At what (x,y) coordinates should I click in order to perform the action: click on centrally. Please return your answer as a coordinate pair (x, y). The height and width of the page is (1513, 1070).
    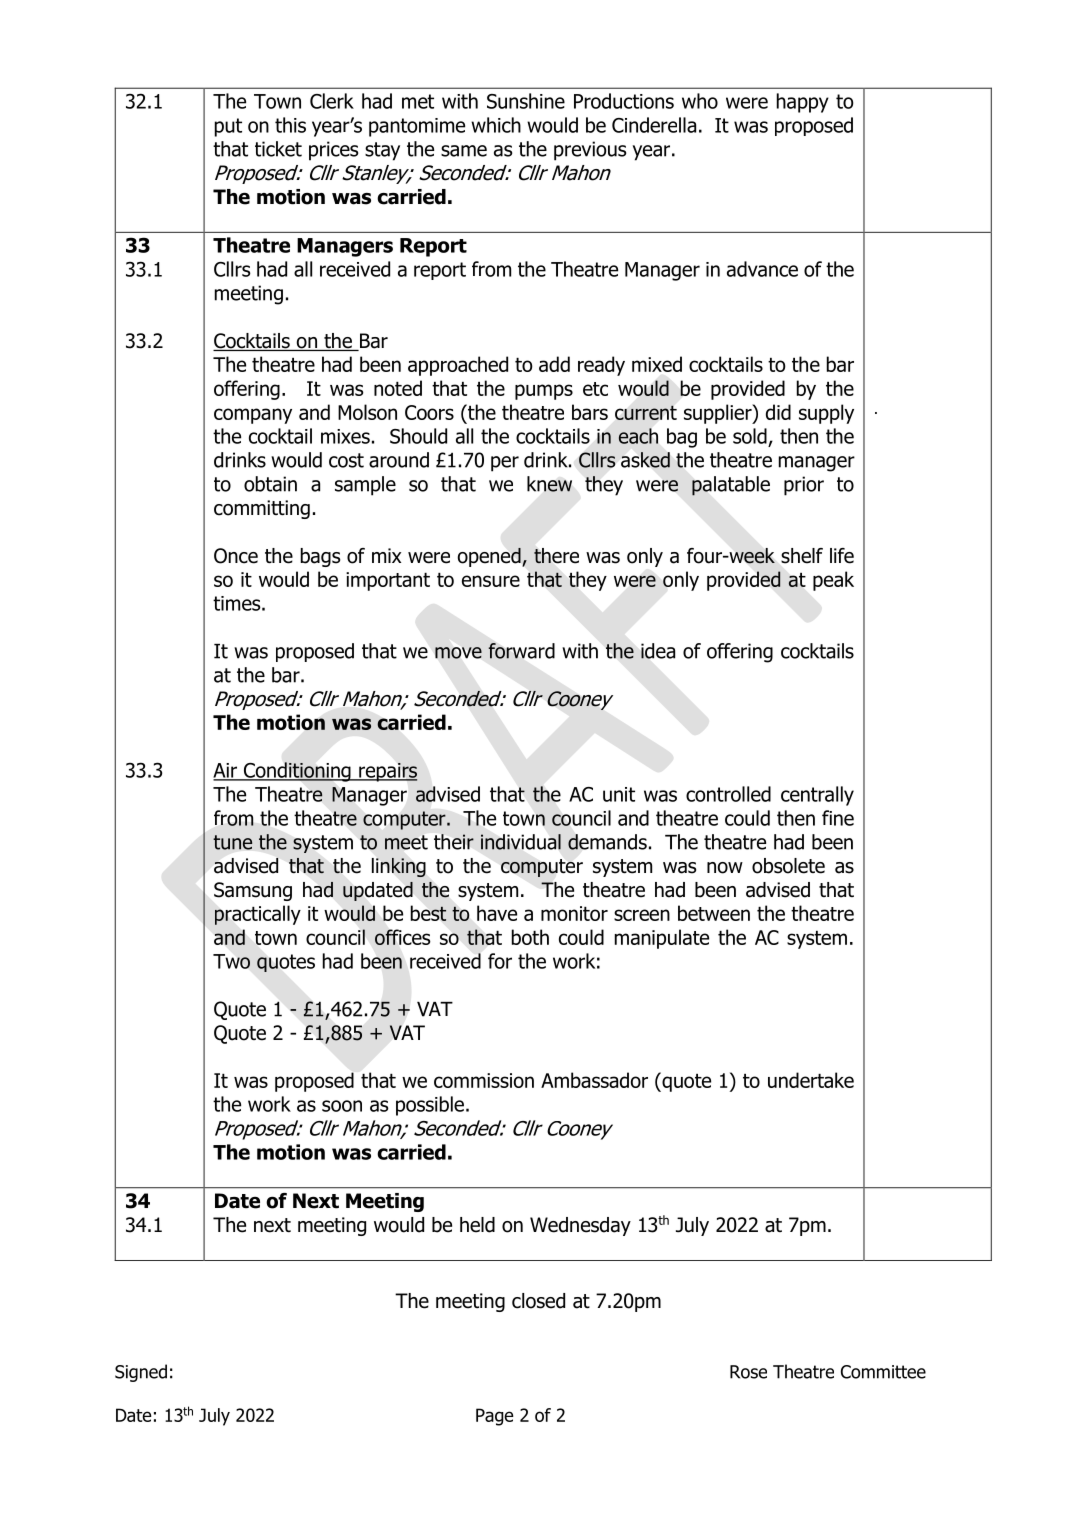
    Looking at the image, I should click on (817, 796).
